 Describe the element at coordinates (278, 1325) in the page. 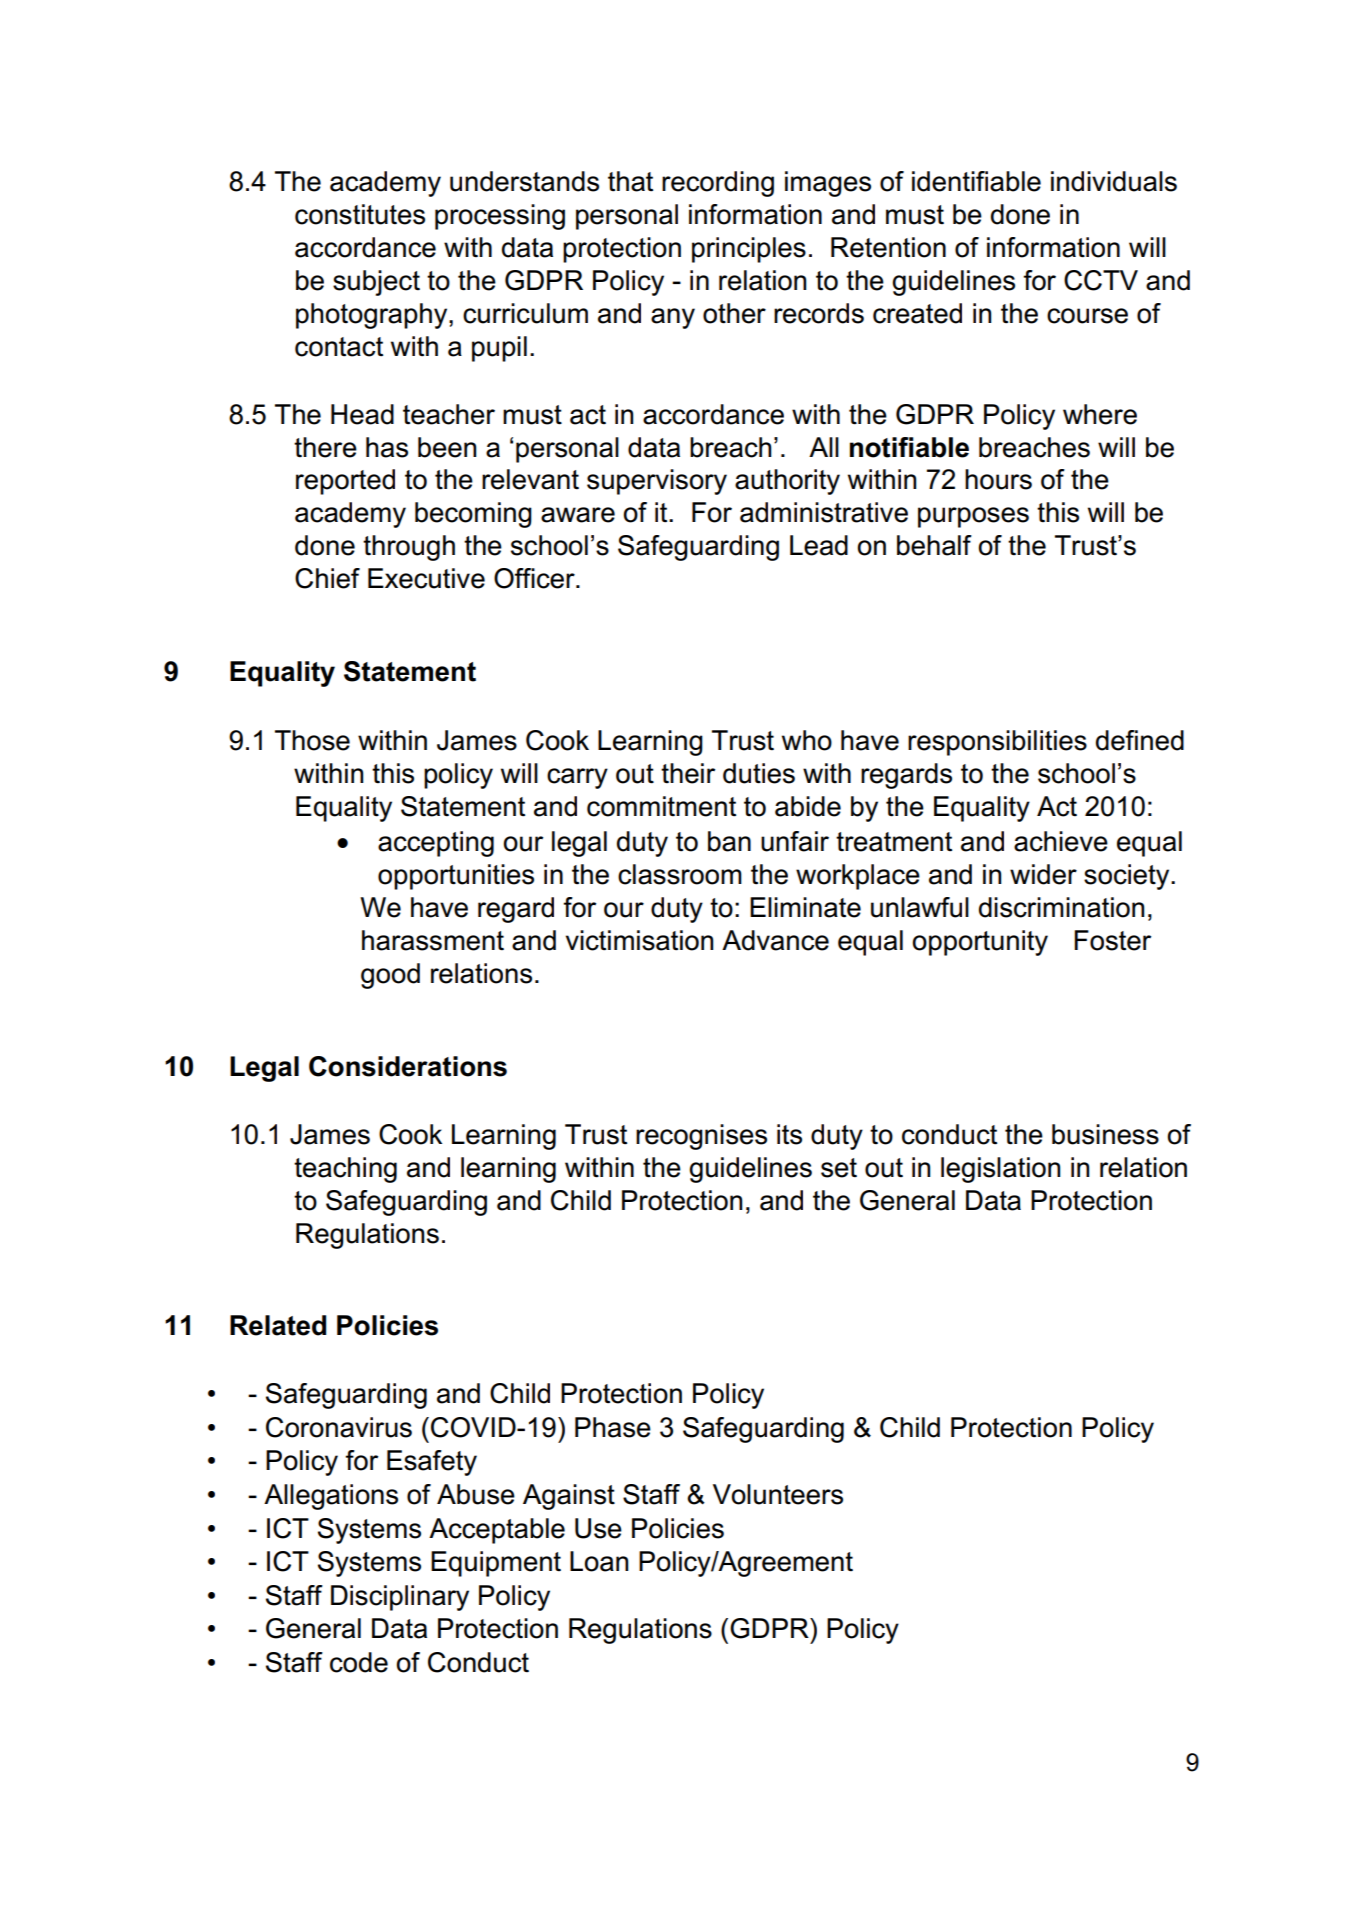

I see `Related` at that location.
